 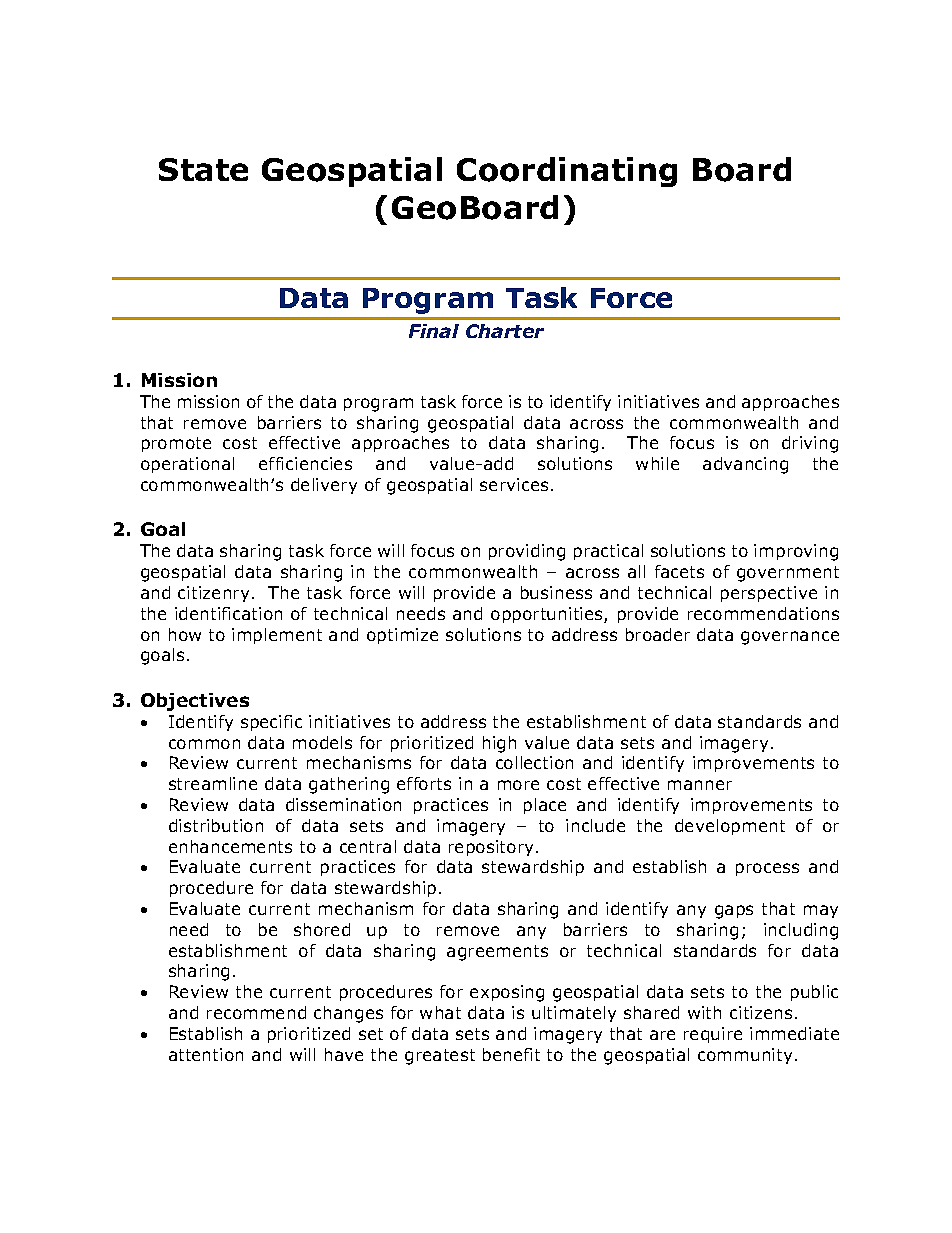 What do you see at coordinates (514, 484) in the document?
I see `services` at bounding box center [514, 484].
